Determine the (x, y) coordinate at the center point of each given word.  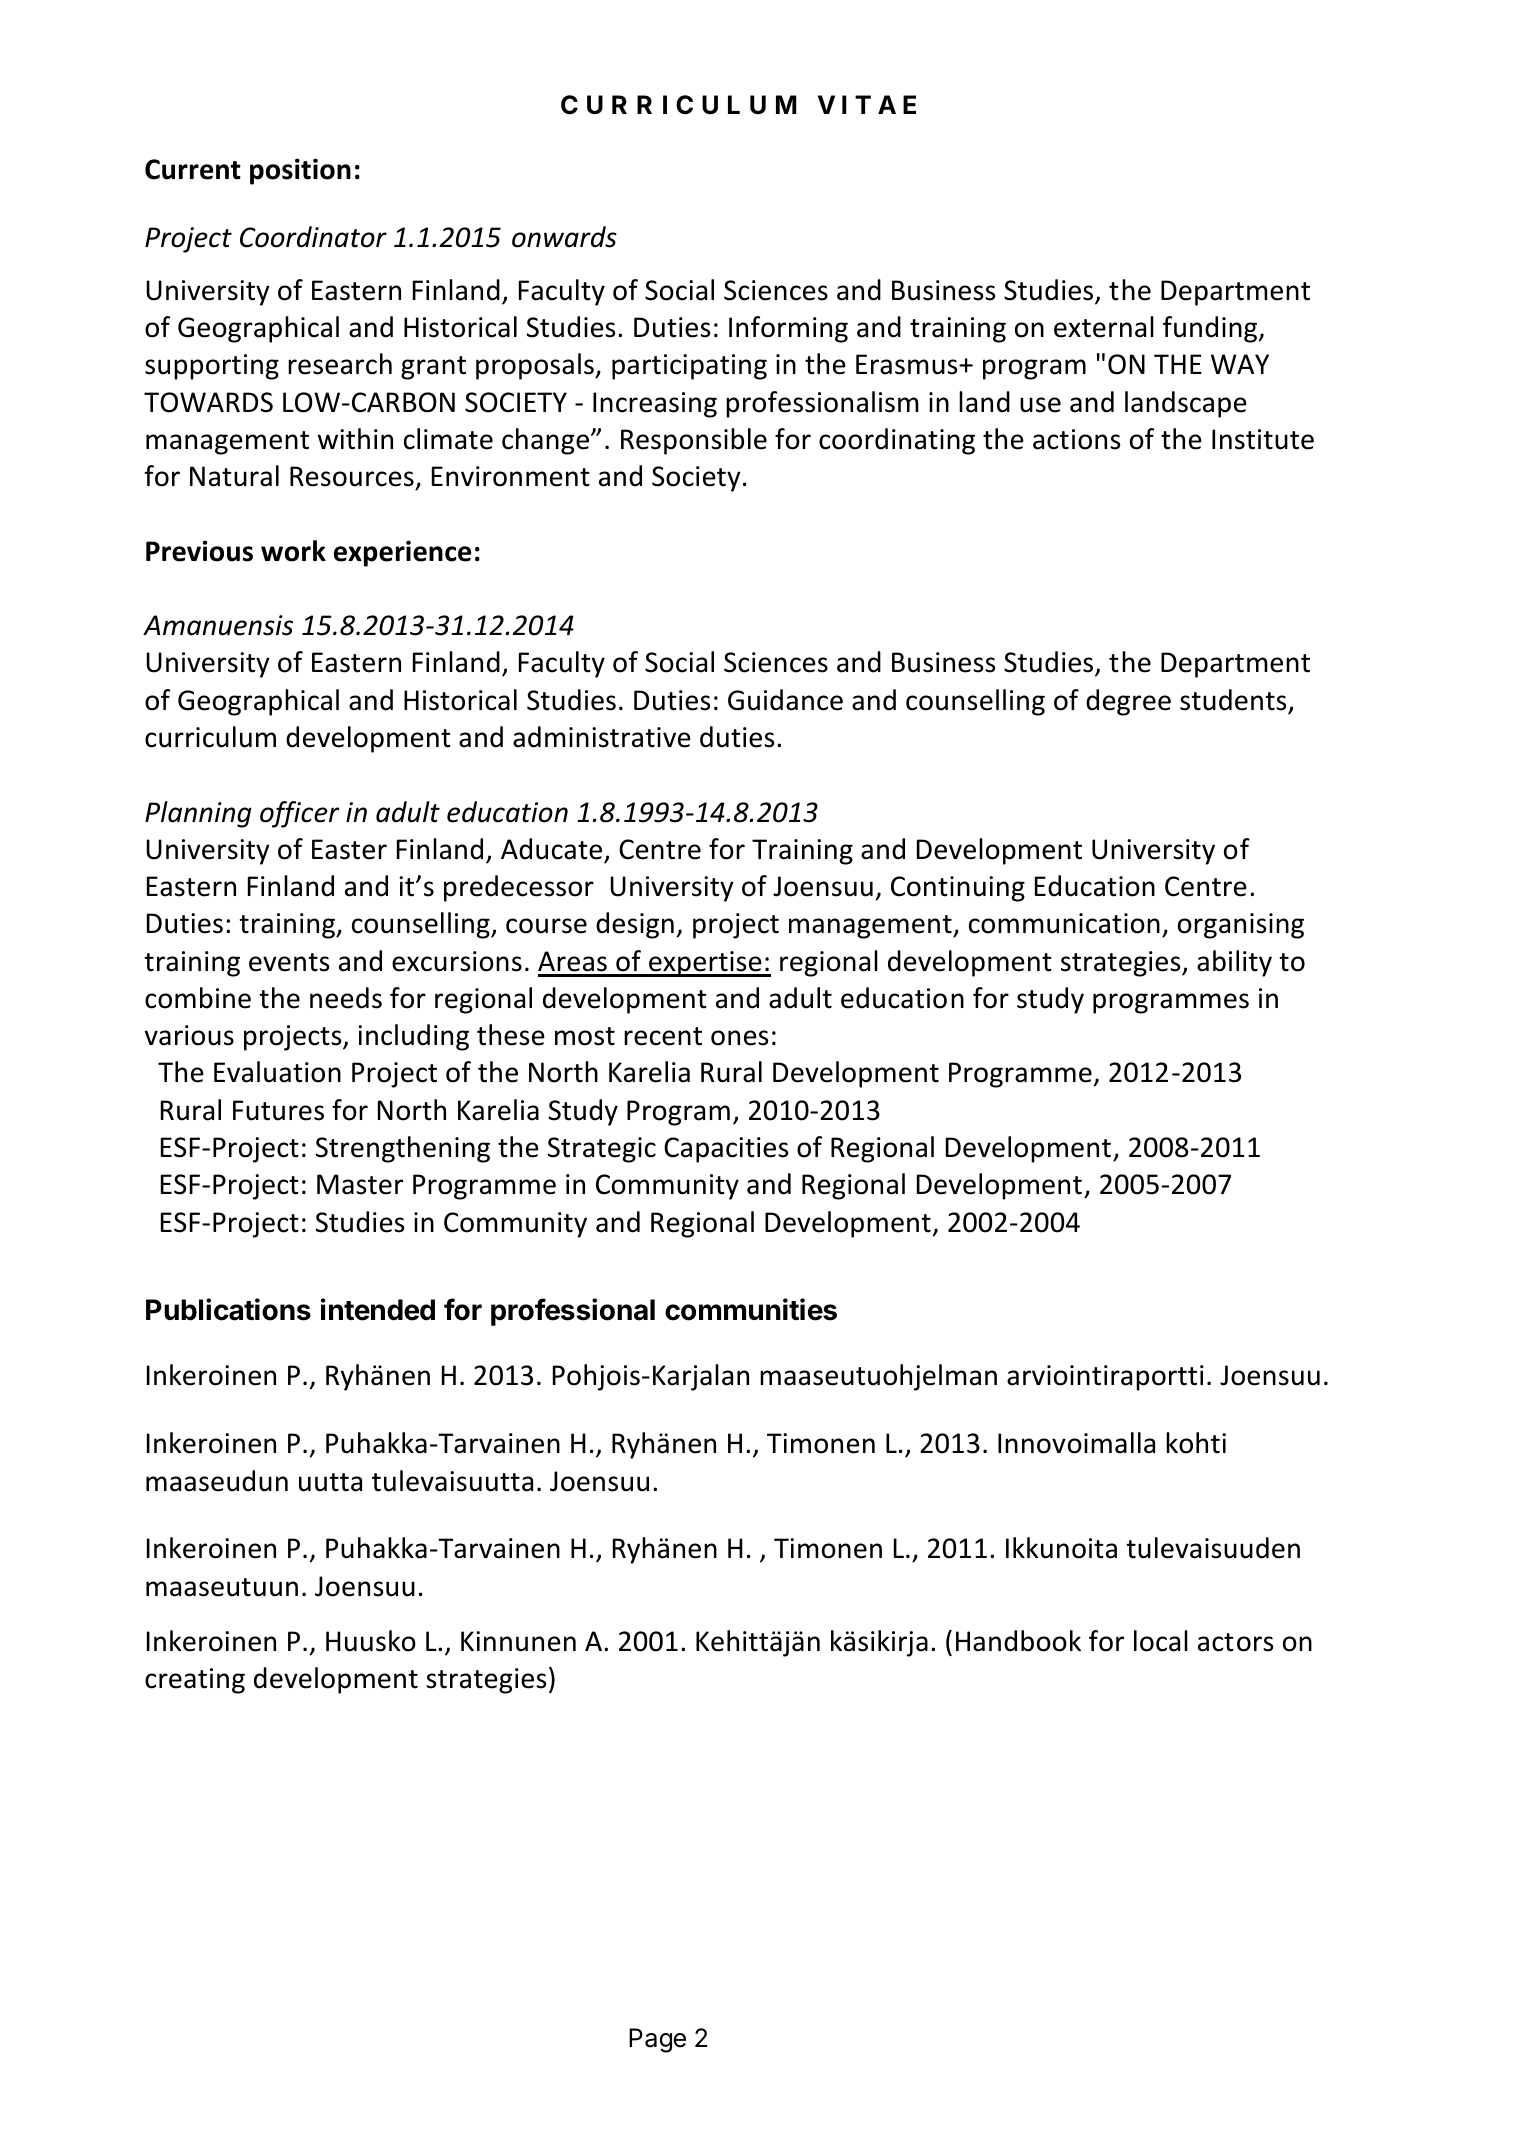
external (1104, 327)
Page (657, 2040)
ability (1234, 963)
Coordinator (313, 237)
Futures (278, 1110)
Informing (788, 329)
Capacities (726, 1150)
